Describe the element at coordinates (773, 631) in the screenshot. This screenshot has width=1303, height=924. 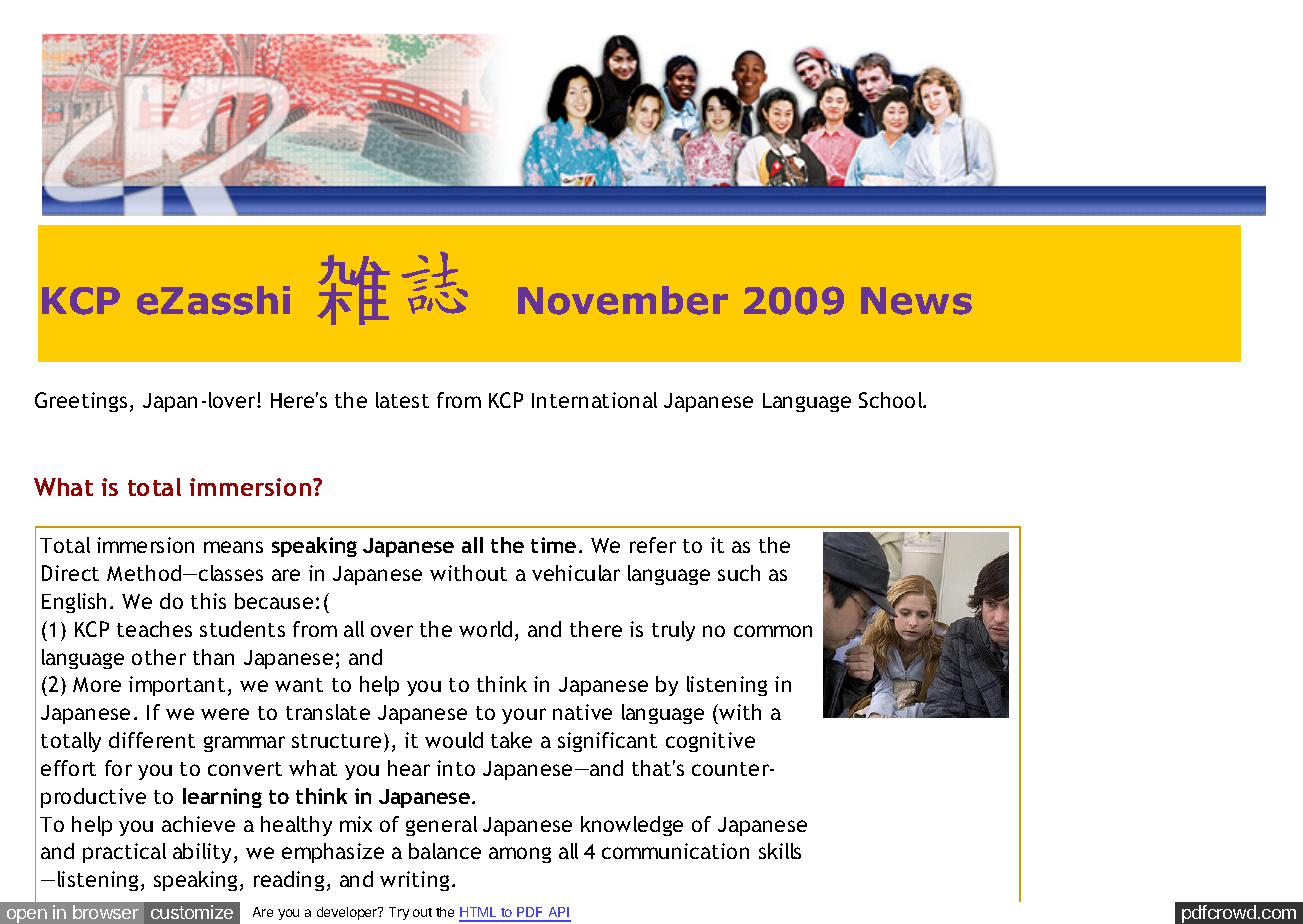
I see `common` at that location.
